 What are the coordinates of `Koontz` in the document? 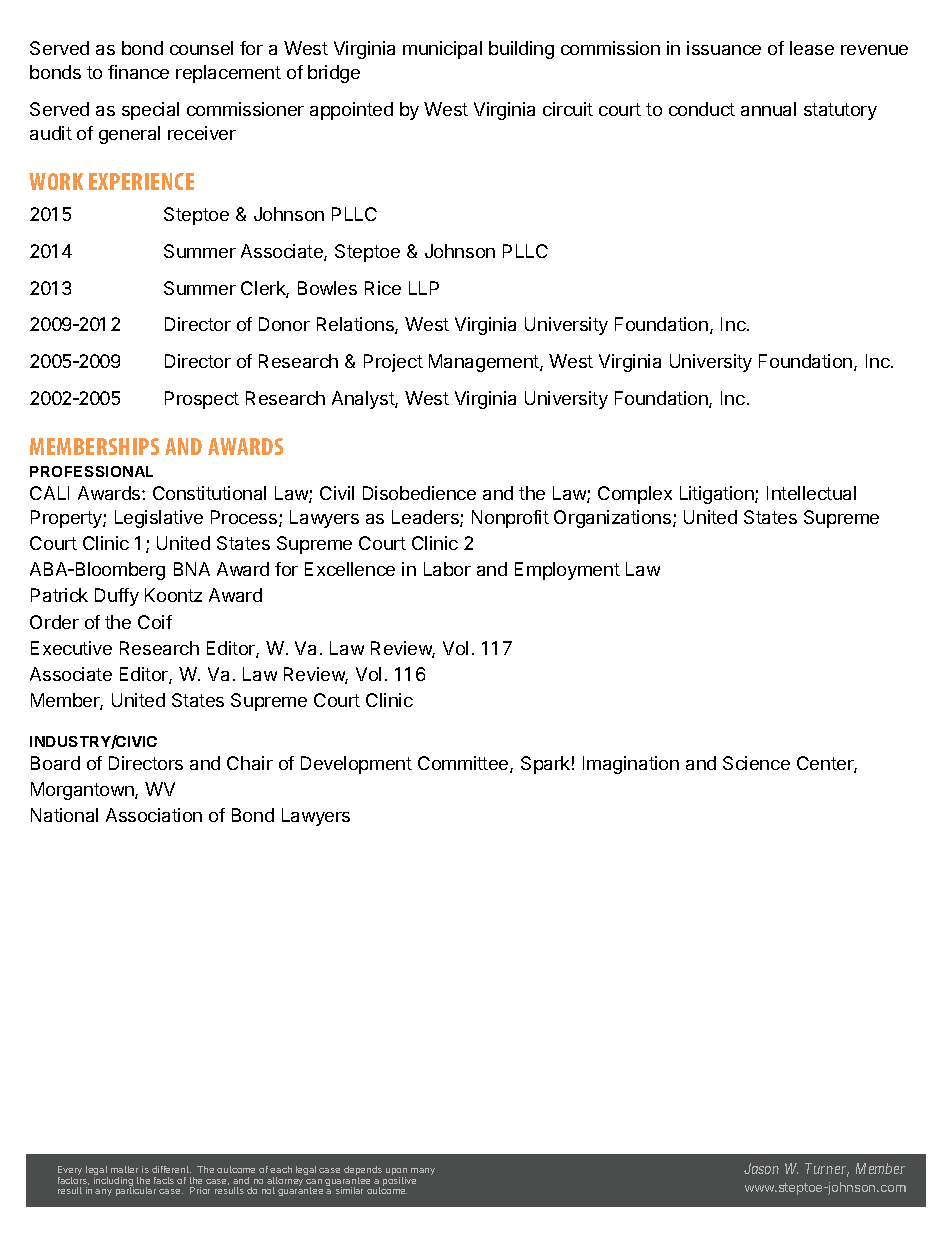 It's located at (173, 595).
